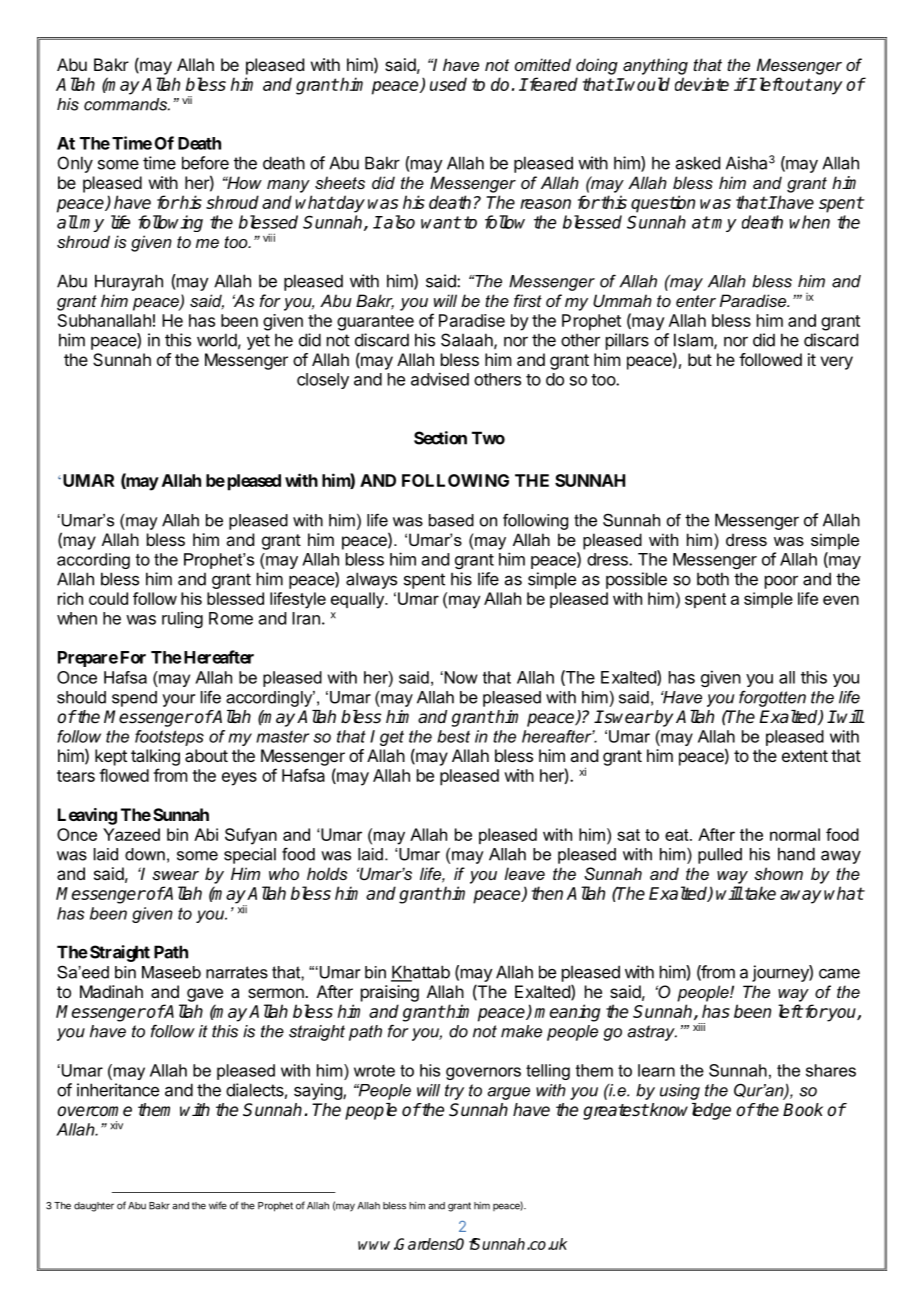 The image size is (924, 1308). What do you see at coordinates (440, 438) in the image?
I see `Section` at bounding box center [440, 438].
